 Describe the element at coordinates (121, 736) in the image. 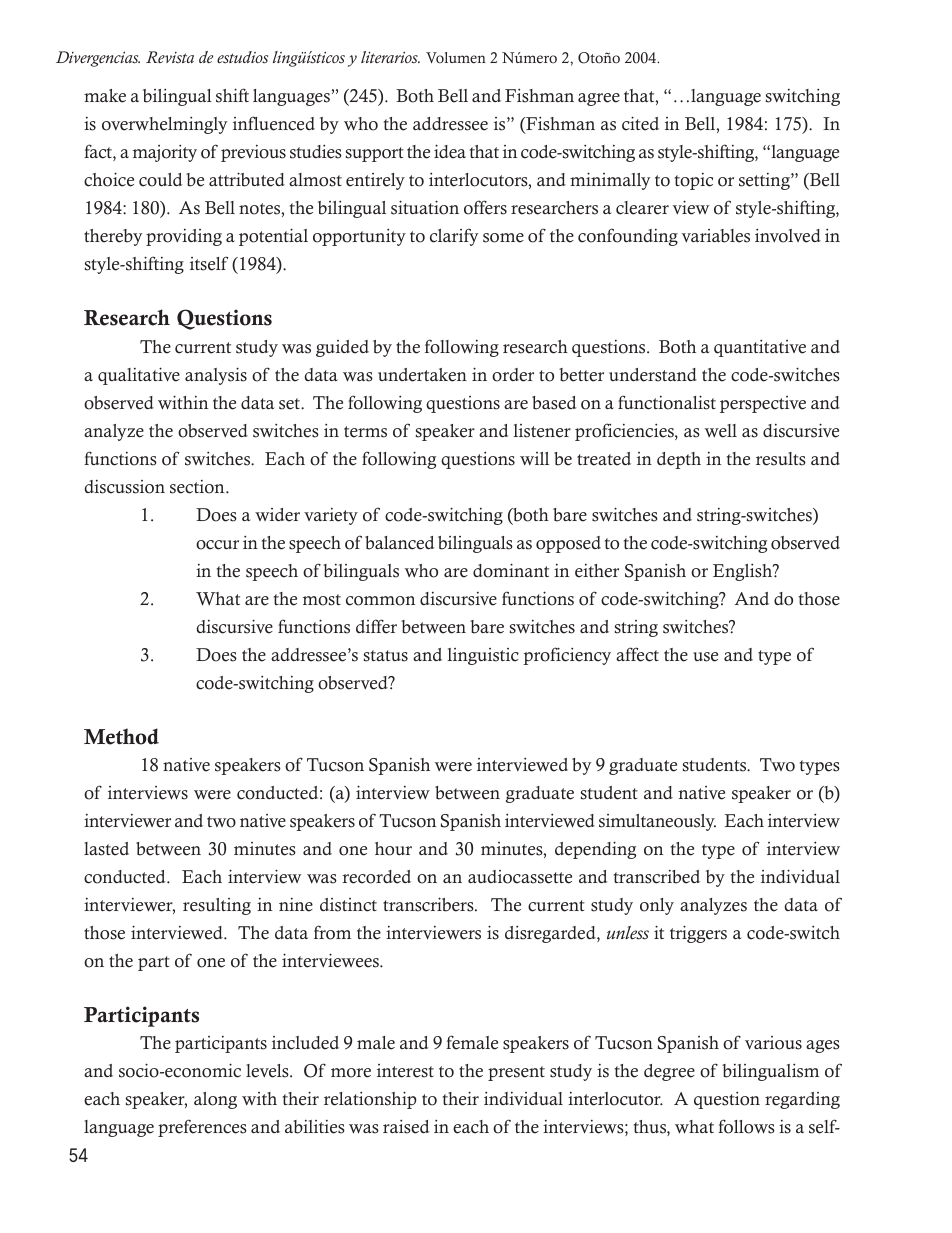

I see `Method` at that location.
